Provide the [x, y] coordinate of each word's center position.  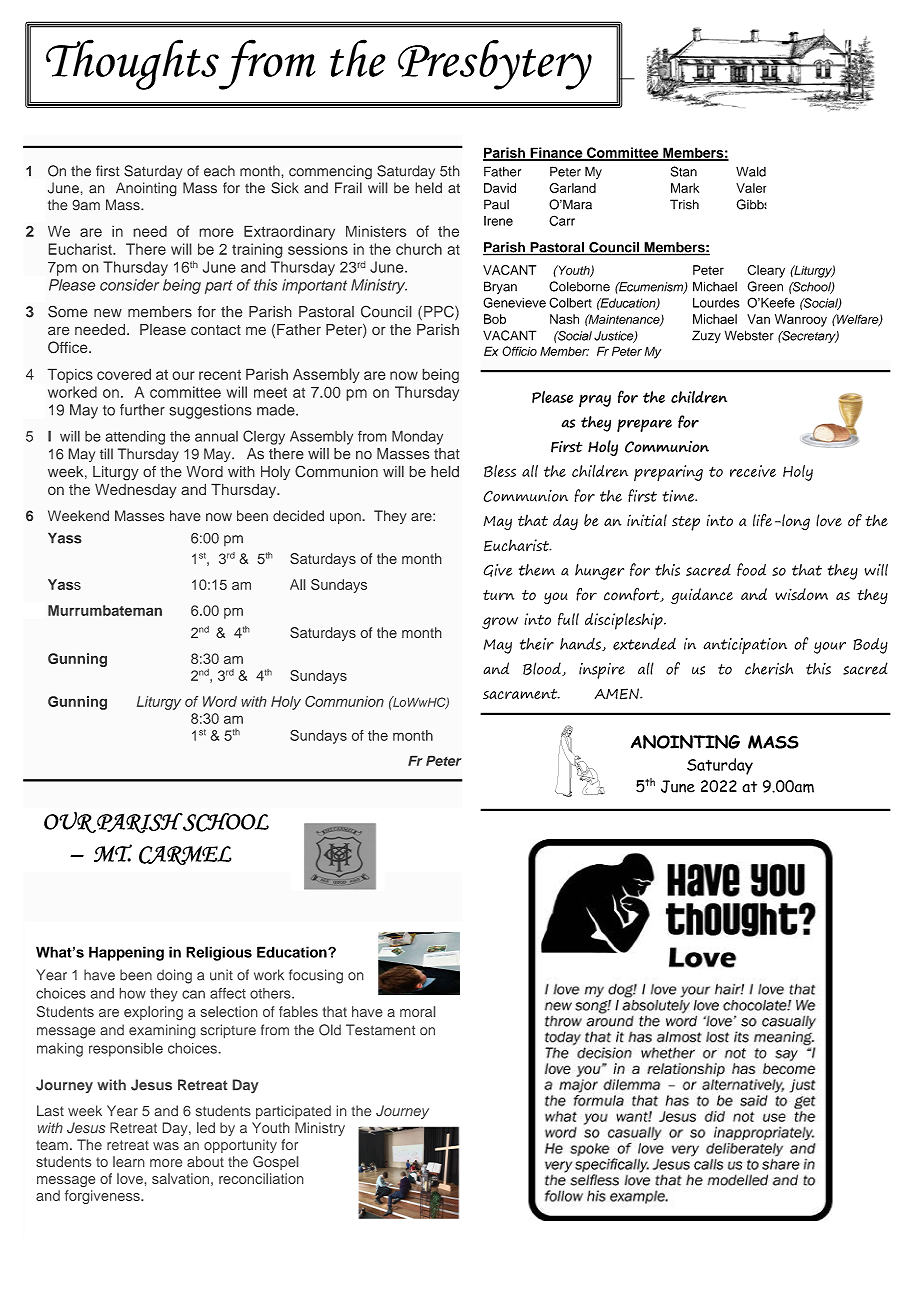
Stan [684, 171]
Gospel [275, 1163]
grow [500, 623]
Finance [556, 153]
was [166, 1146]
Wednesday [136, 491]
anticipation [745, 646]
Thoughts [132, 64]
